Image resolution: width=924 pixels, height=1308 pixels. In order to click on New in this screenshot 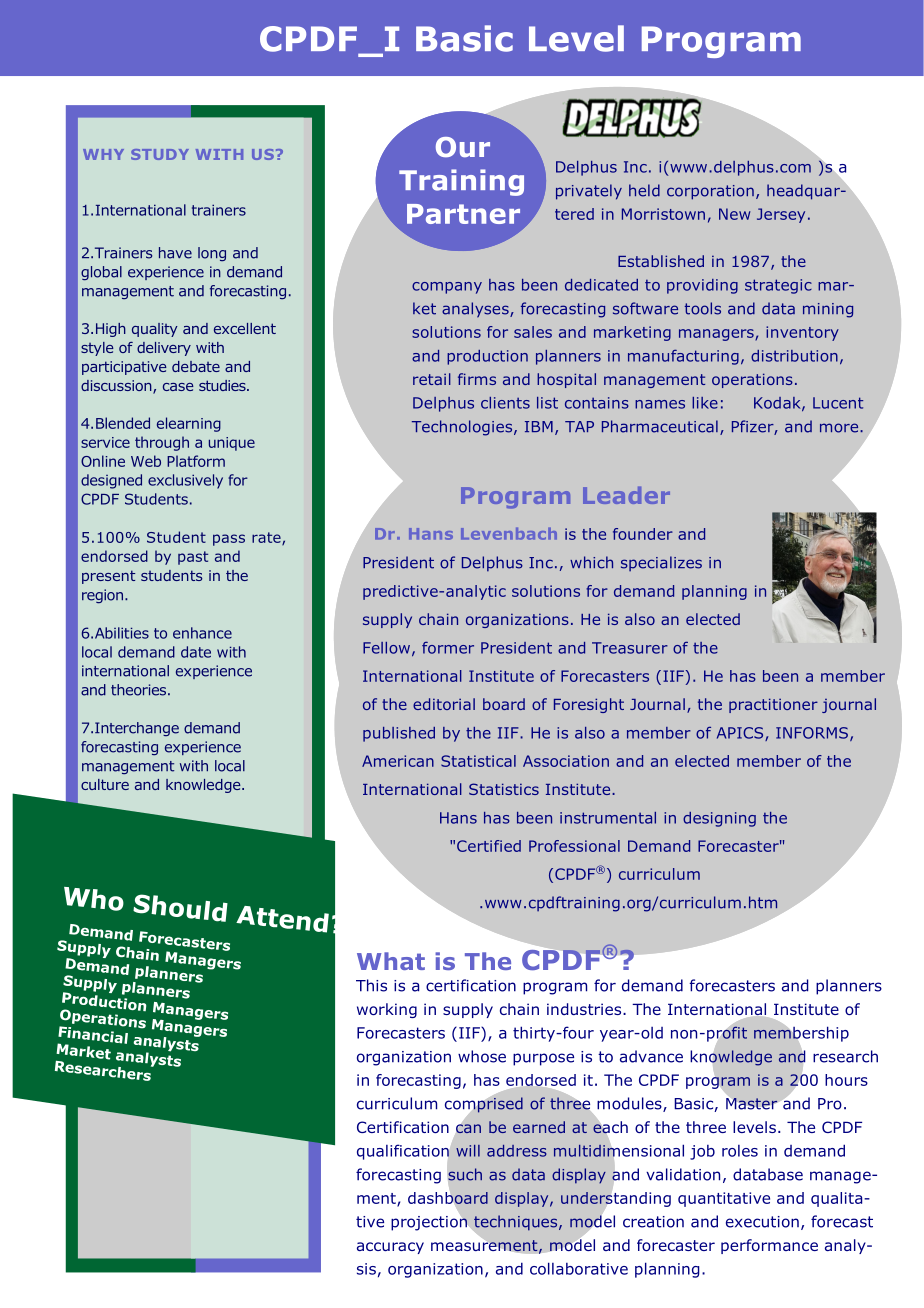, I will do `click(734, 214)`.
